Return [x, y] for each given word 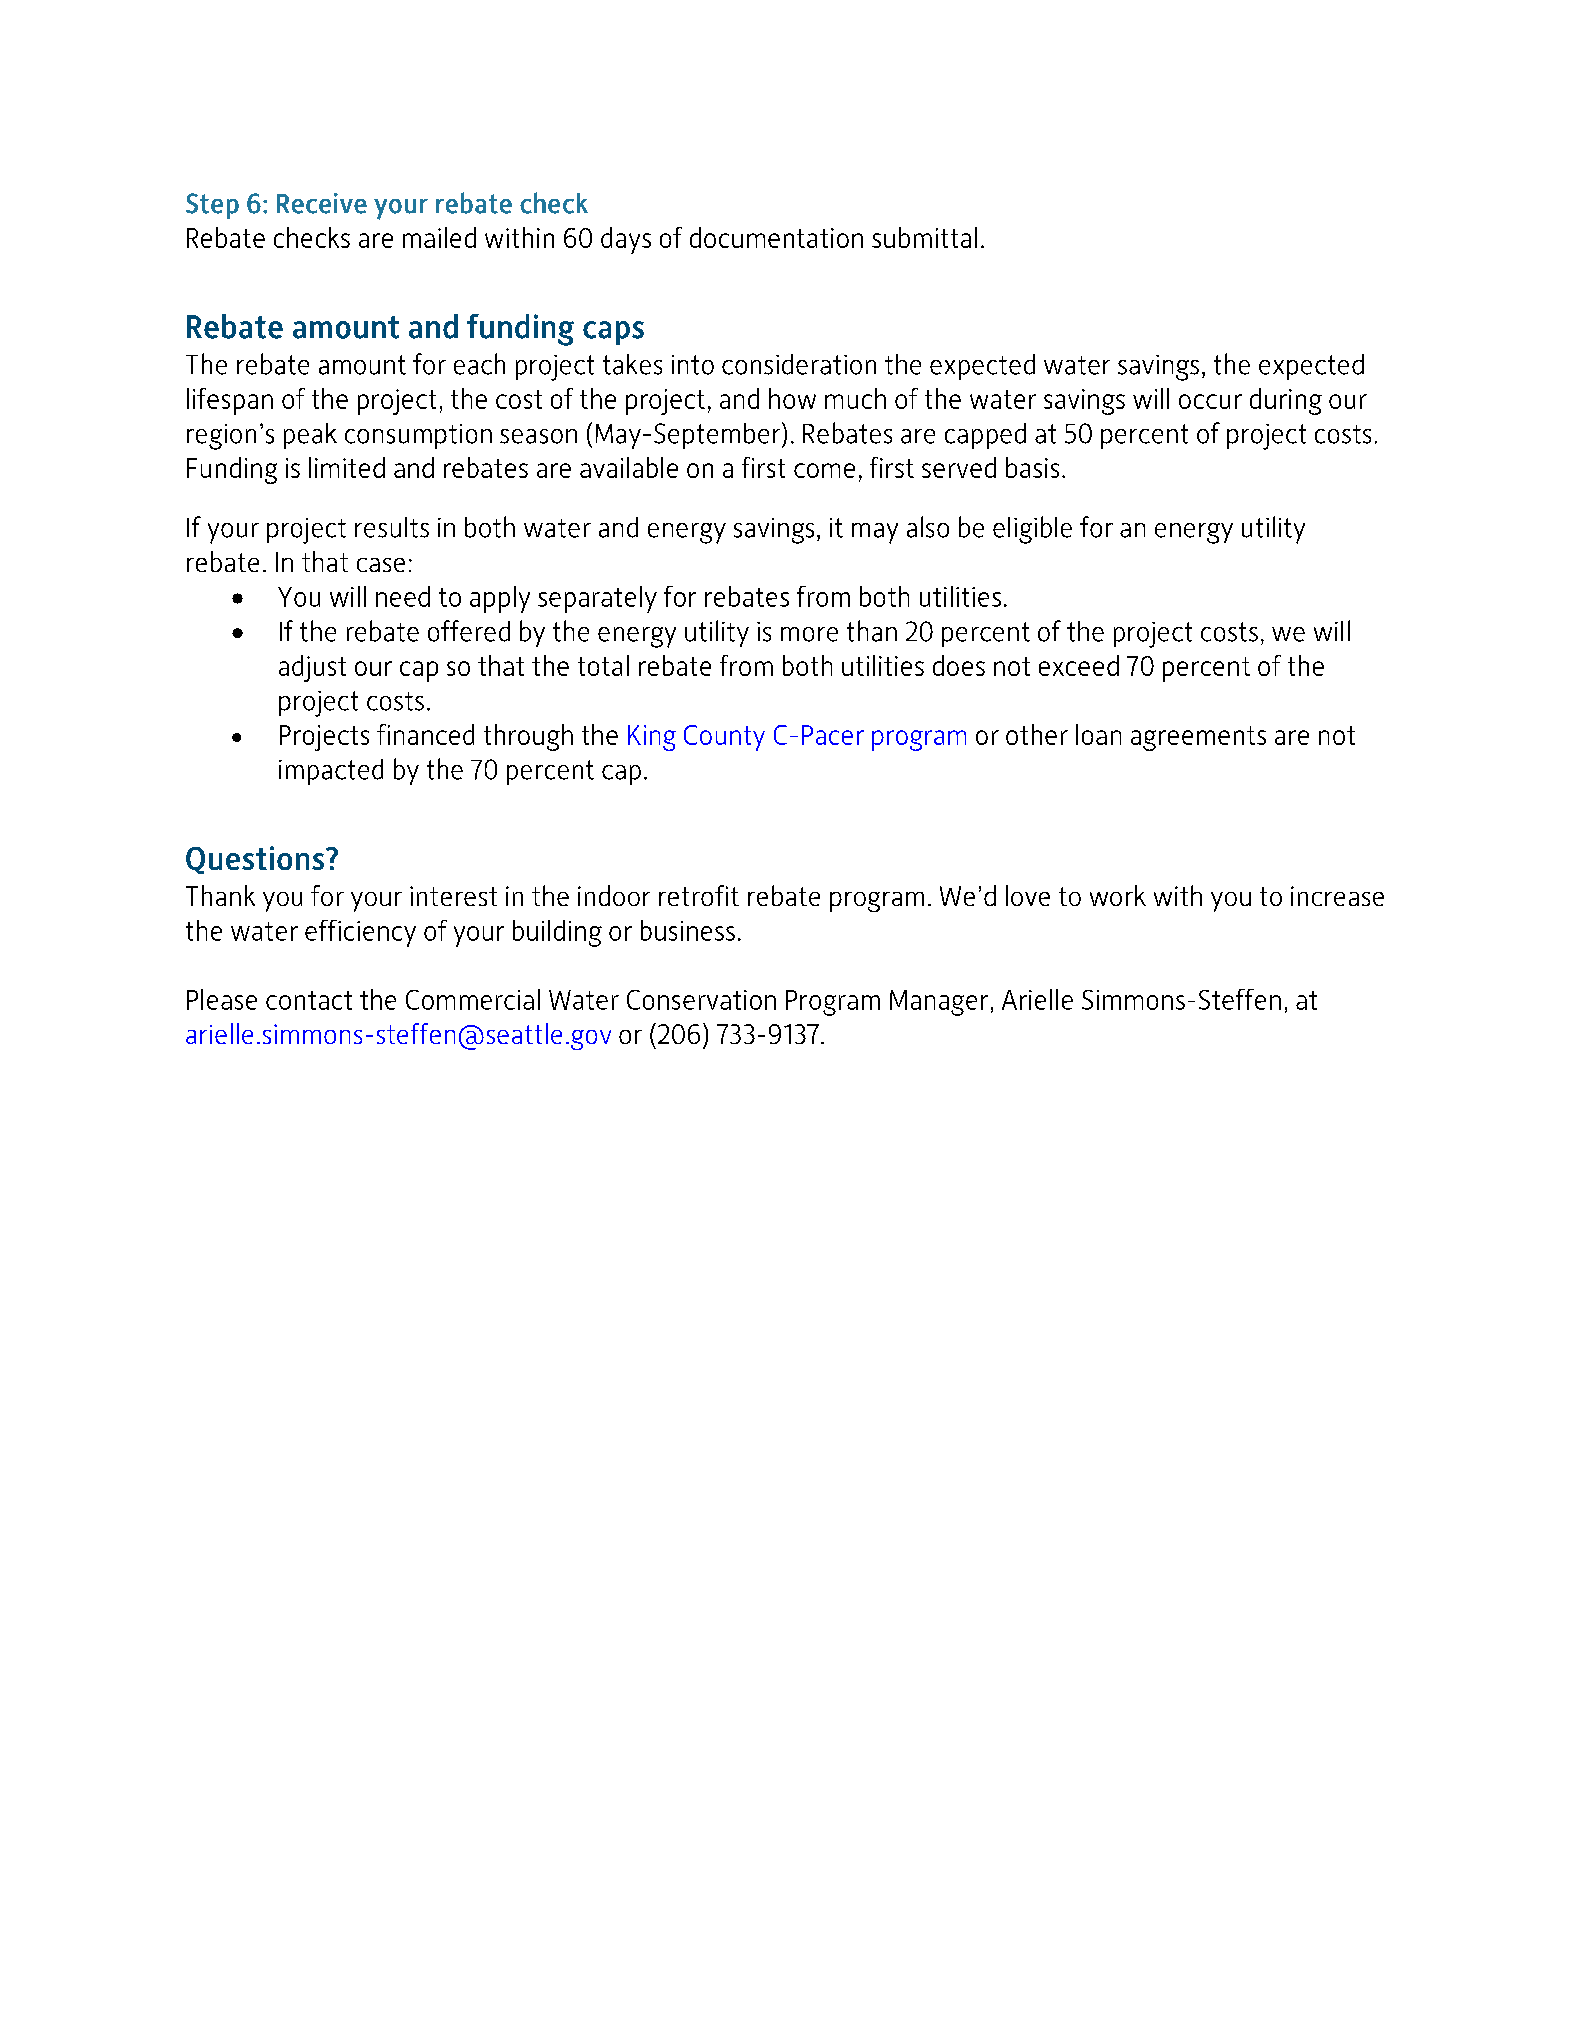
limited [347, 467]
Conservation [701, 1000]
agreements [1198, 738]
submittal [924, 237]
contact [309, 1000]
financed [425, 734]
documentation [776, 237]
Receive [322, 203]
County [724, 738]
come [824, 470]
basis [1032, 467]
